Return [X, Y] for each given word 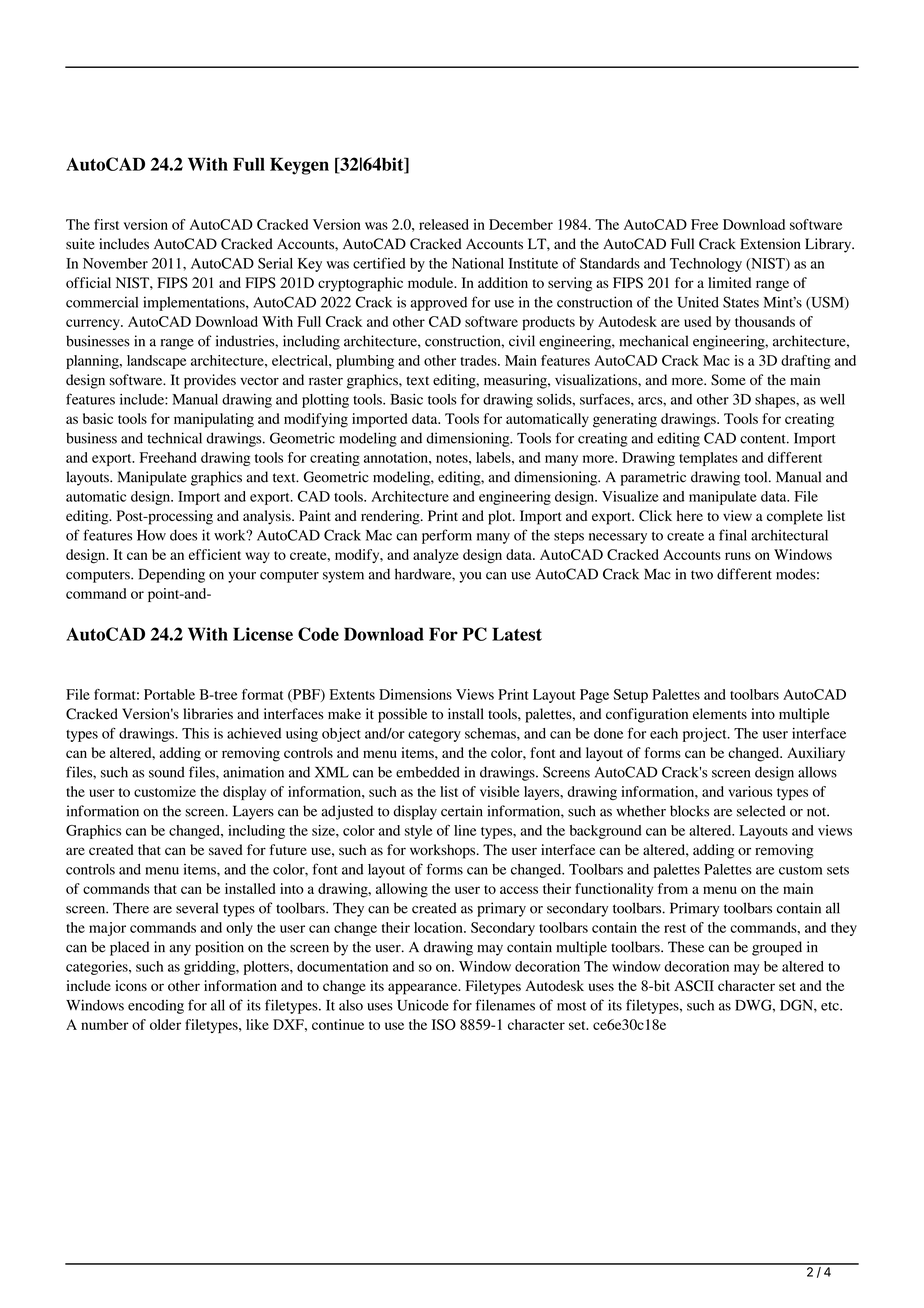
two [702, 575]
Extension [770, 244]
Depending [172, 575]
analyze [436, 556]
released [444, 224]
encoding [156, 1007]
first [106, 224]
